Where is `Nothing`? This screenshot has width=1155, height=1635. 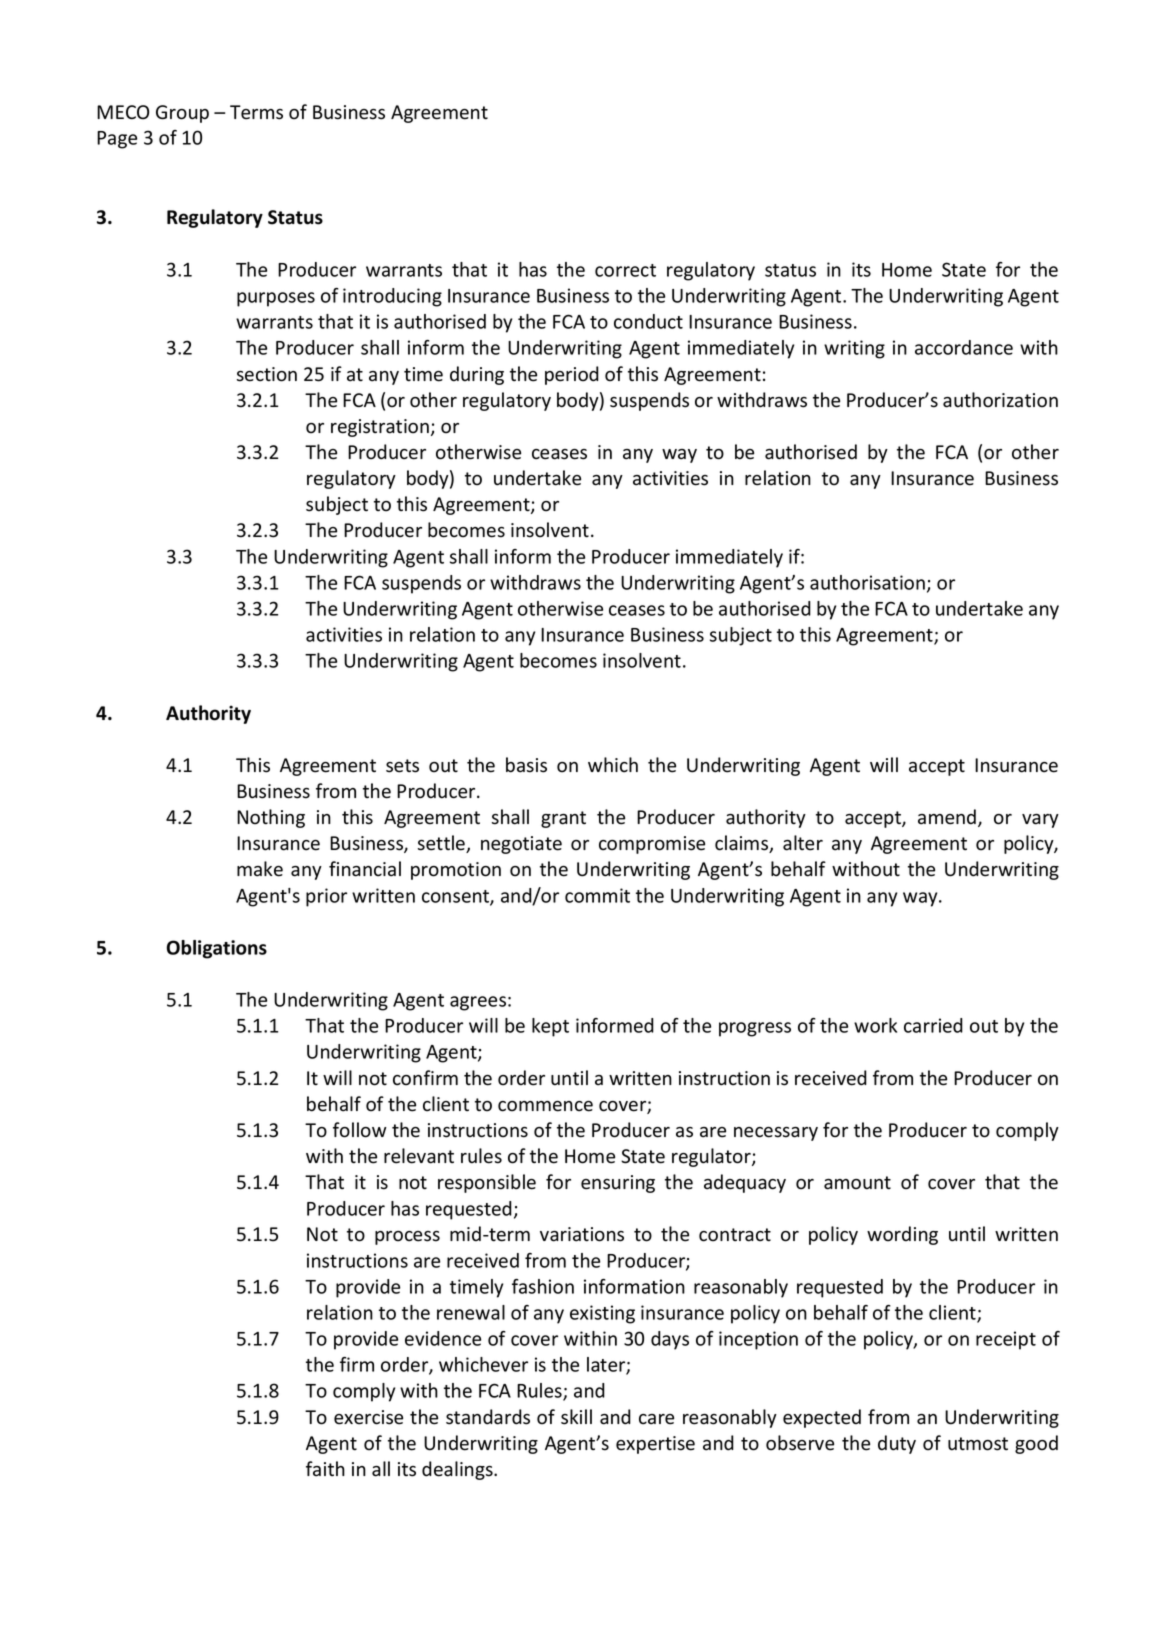
Nothing is located at coordinates (271, 818).
